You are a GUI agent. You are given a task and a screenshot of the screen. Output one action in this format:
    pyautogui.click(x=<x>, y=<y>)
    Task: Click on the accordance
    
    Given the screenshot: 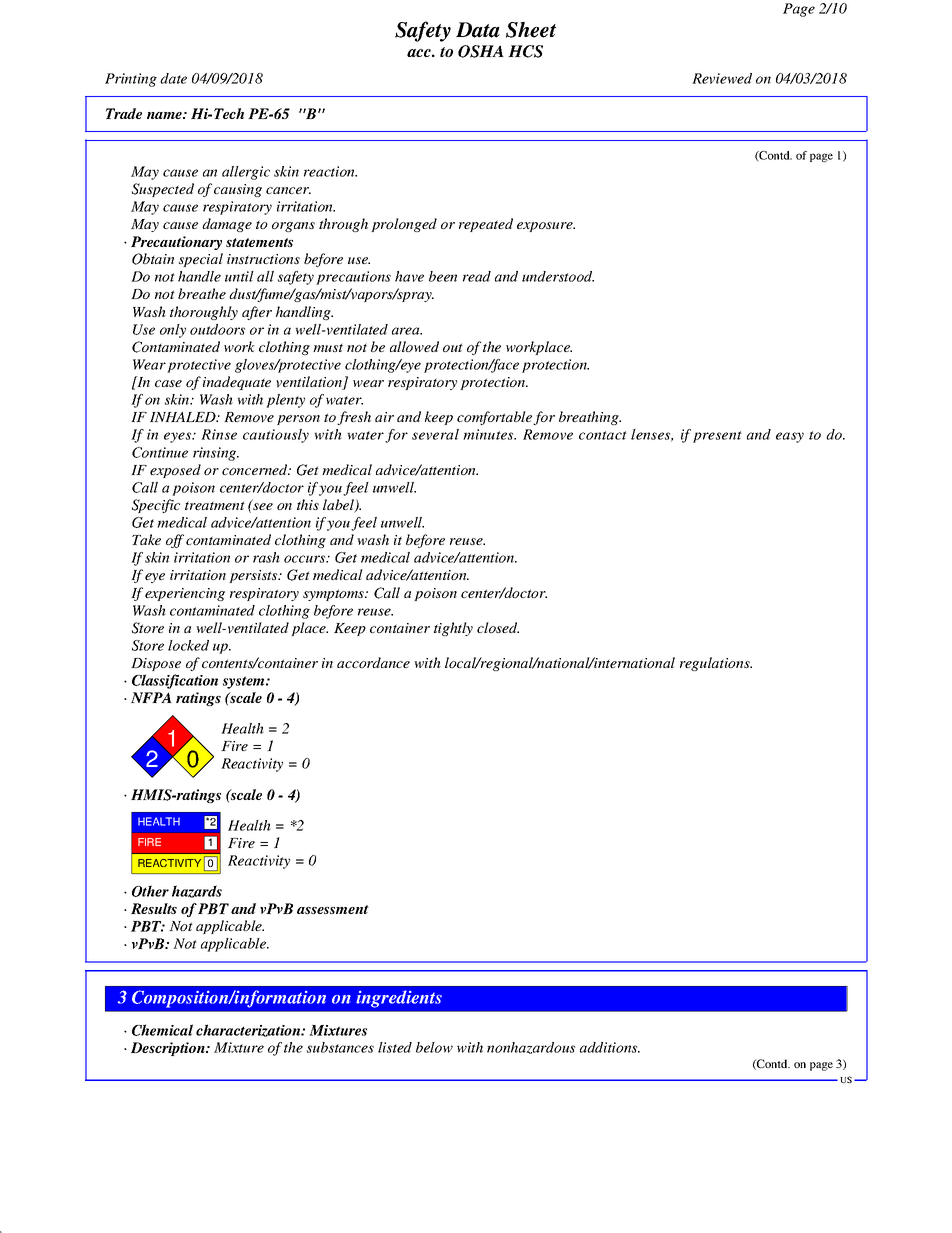 What is the action you would take?
    pyautogui.click(x=373, y=662)
